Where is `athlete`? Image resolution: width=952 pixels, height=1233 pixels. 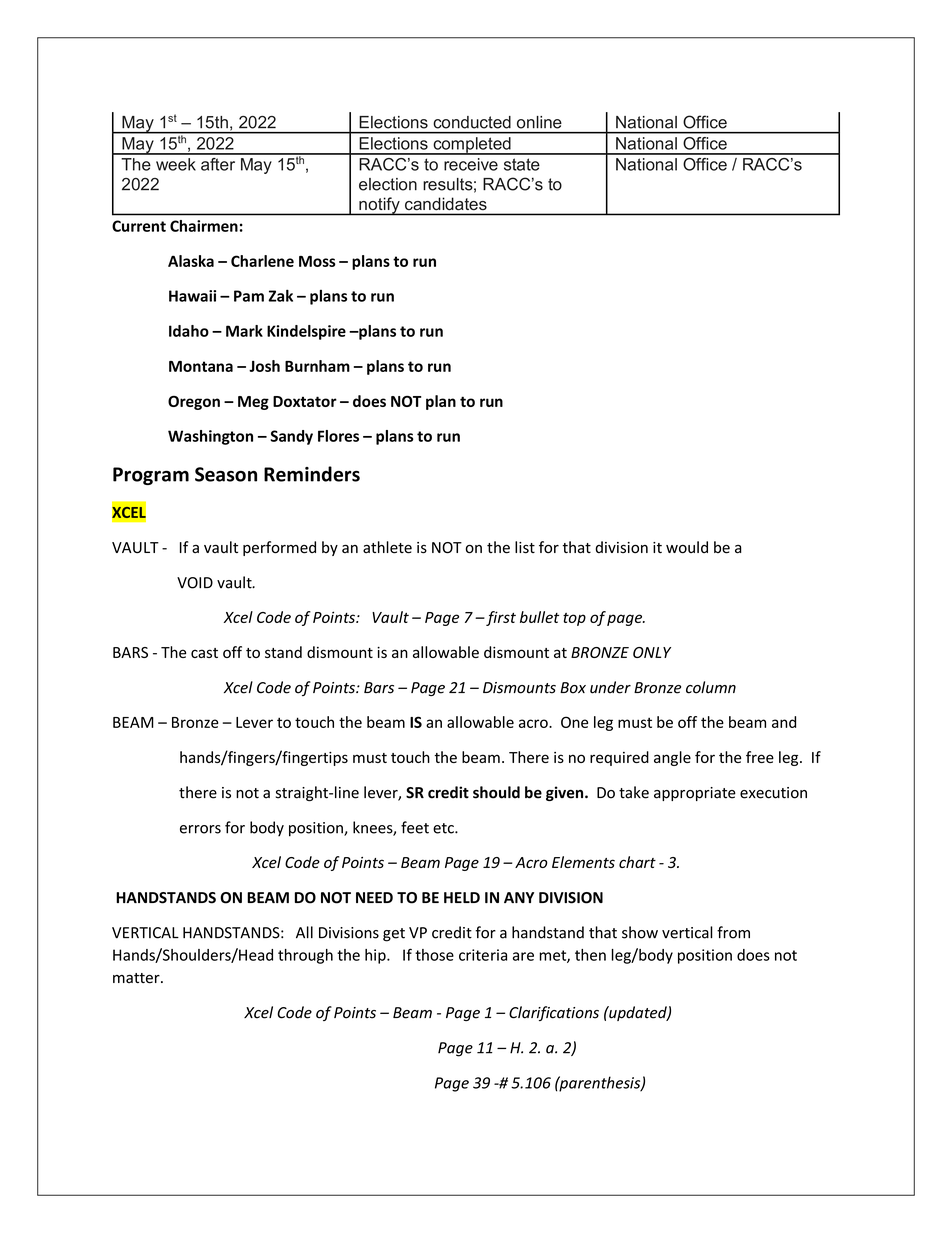 athlete is located at coordinates (387, 547).
